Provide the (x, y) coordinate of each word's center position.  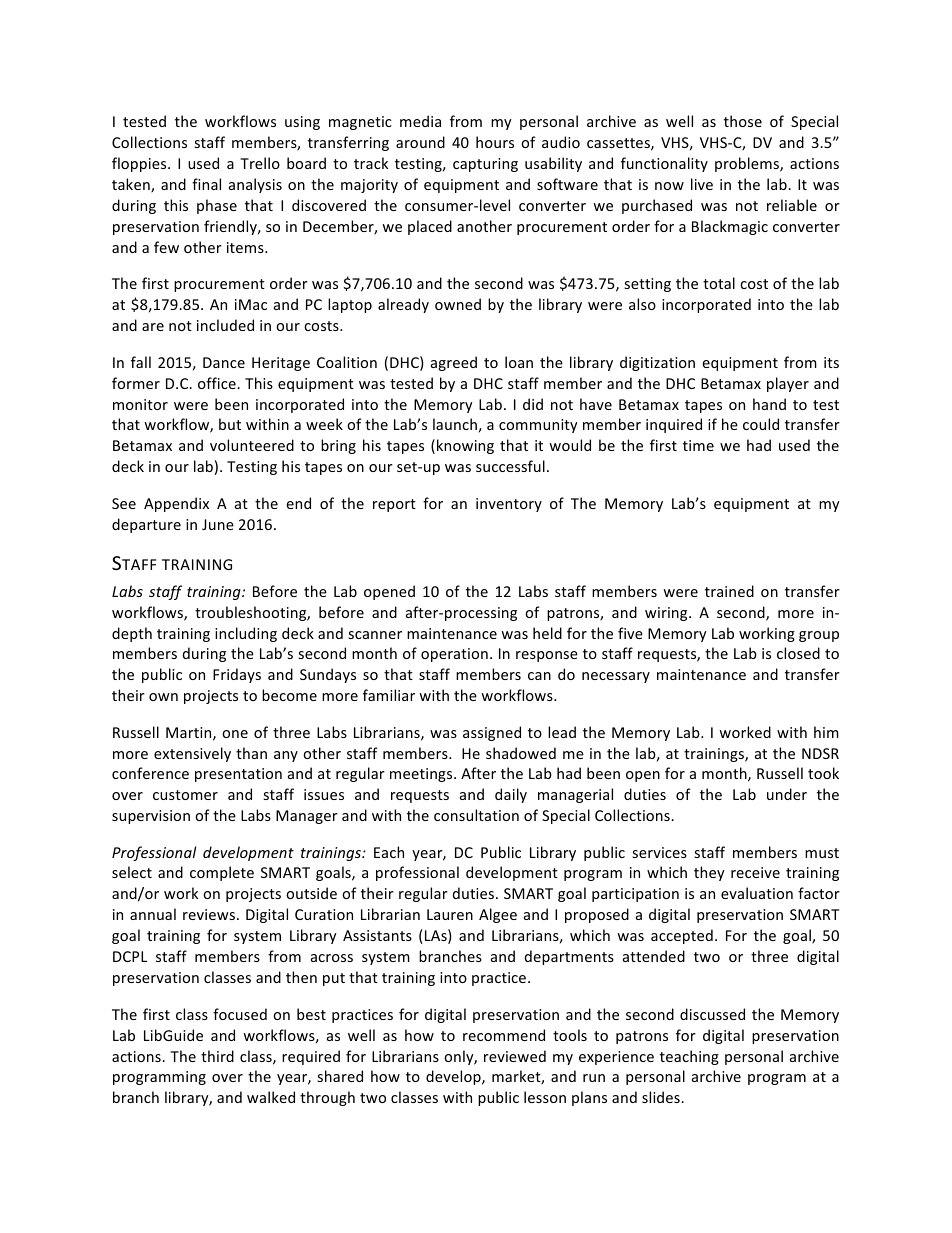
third (217, 1056)
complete (222, 873)
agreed (454, 363)
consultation (476, 815)
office (218, 383)
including (246, 634)
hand (769, 404)
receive (755, 872)
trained (729, 591)
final (206, 184)
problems (748, 164)
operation (454, 655)
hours (495, 142)
